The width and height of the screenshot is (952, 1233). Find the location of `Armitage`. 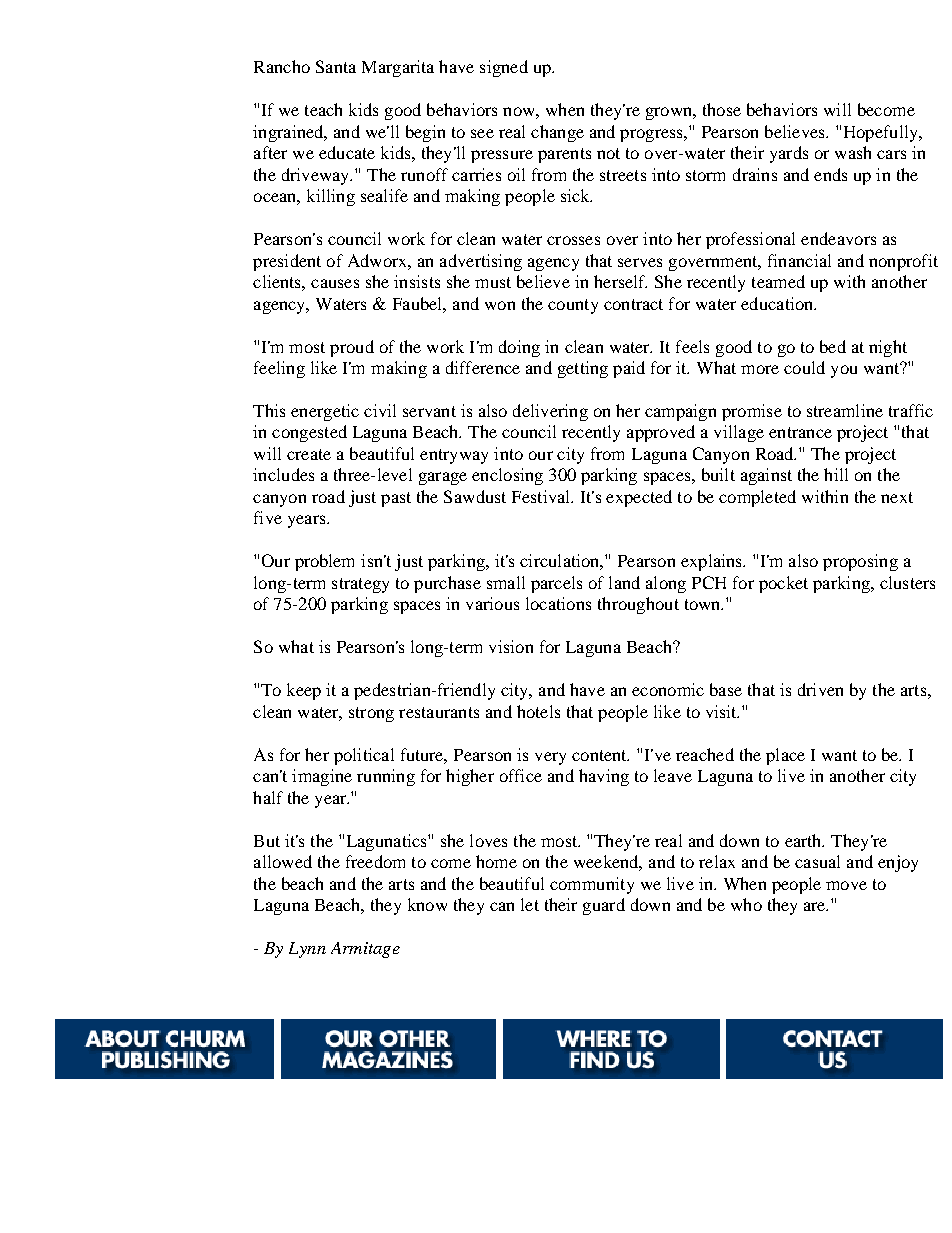

Armitage is located at coordinates (365, 950).
